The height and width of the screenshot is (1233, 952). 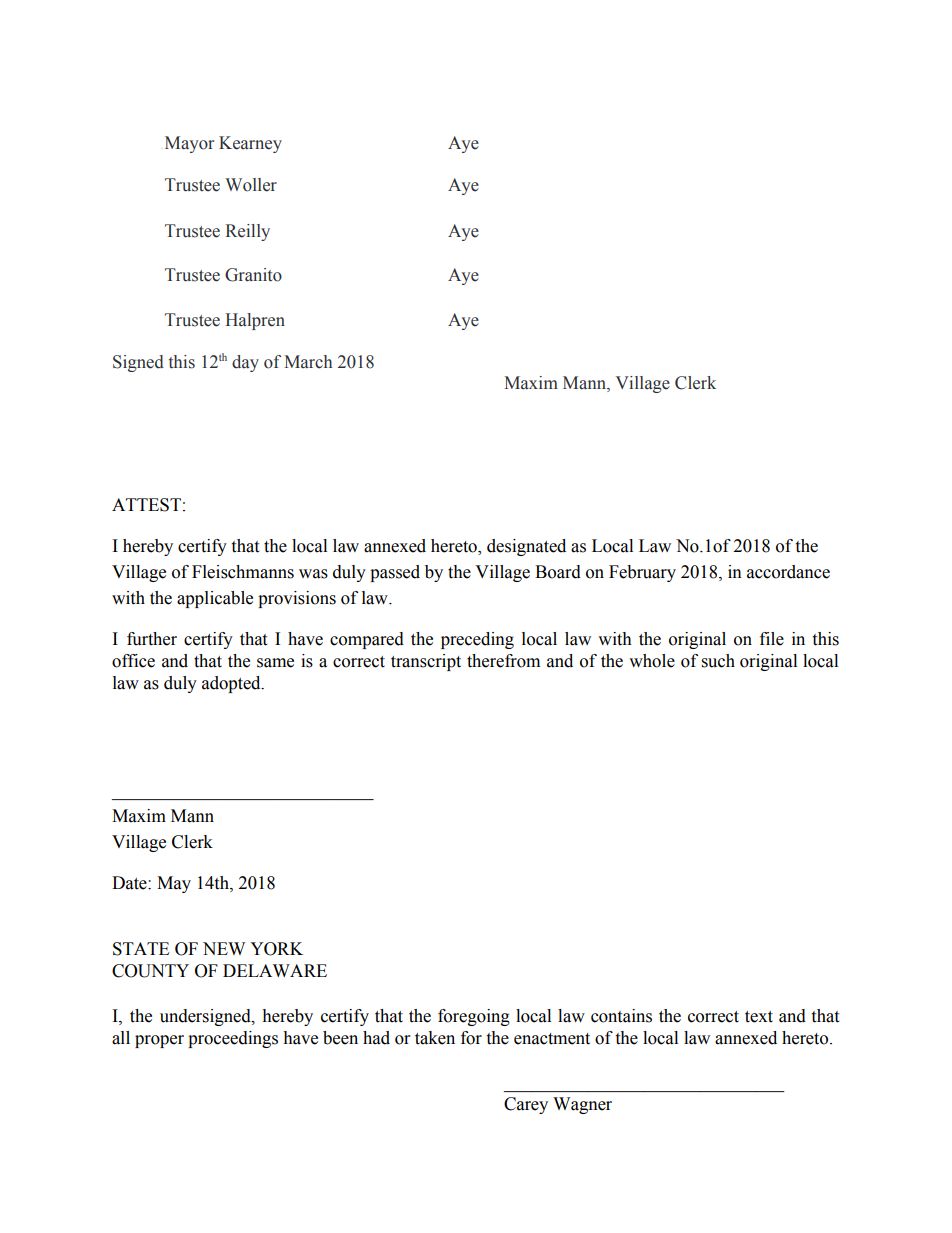 I want to click on Date, so click(x=130, y=883).
